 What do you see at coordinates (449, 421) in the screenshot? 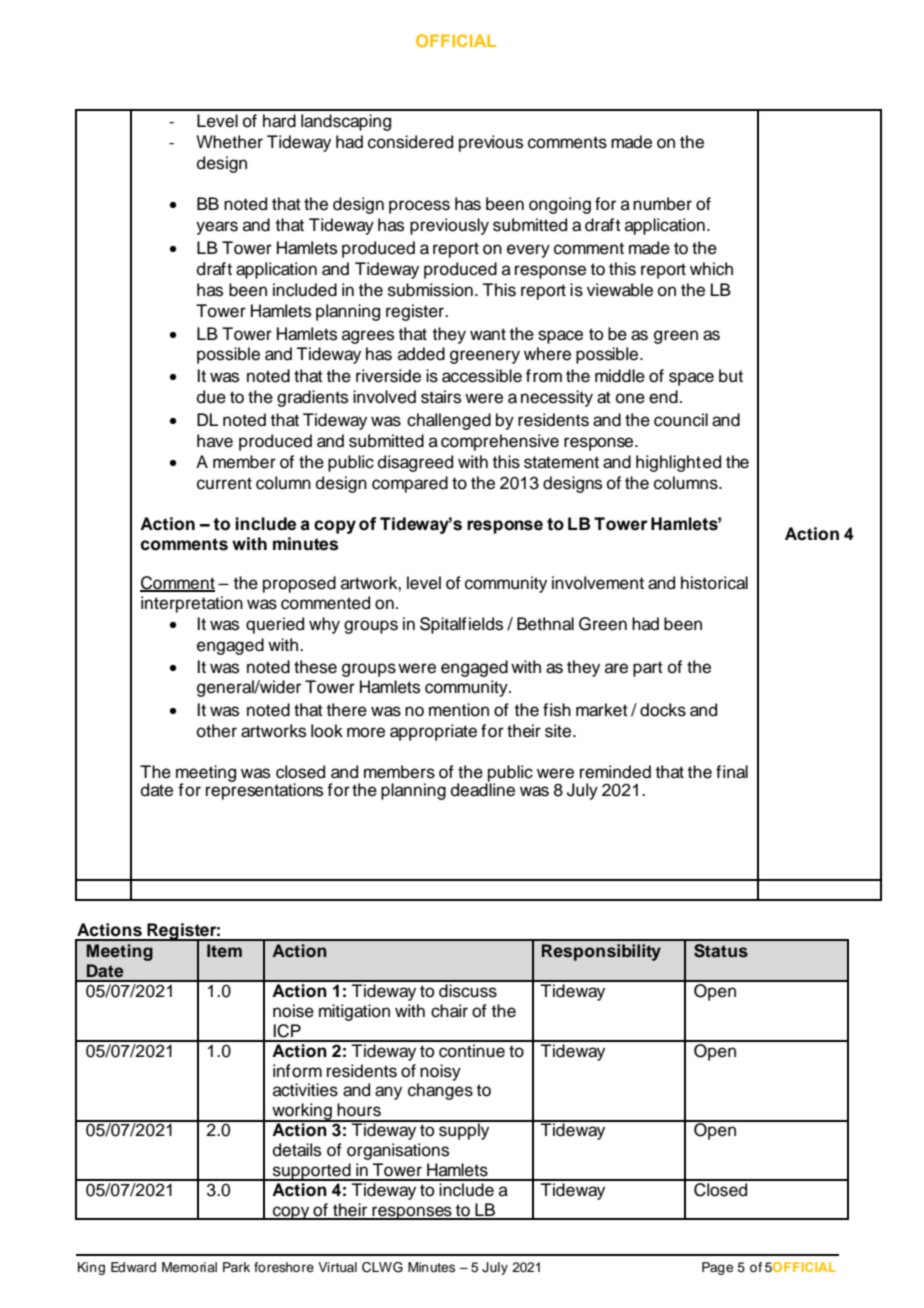
I see `challenged` at bounding box center [449, 421].
